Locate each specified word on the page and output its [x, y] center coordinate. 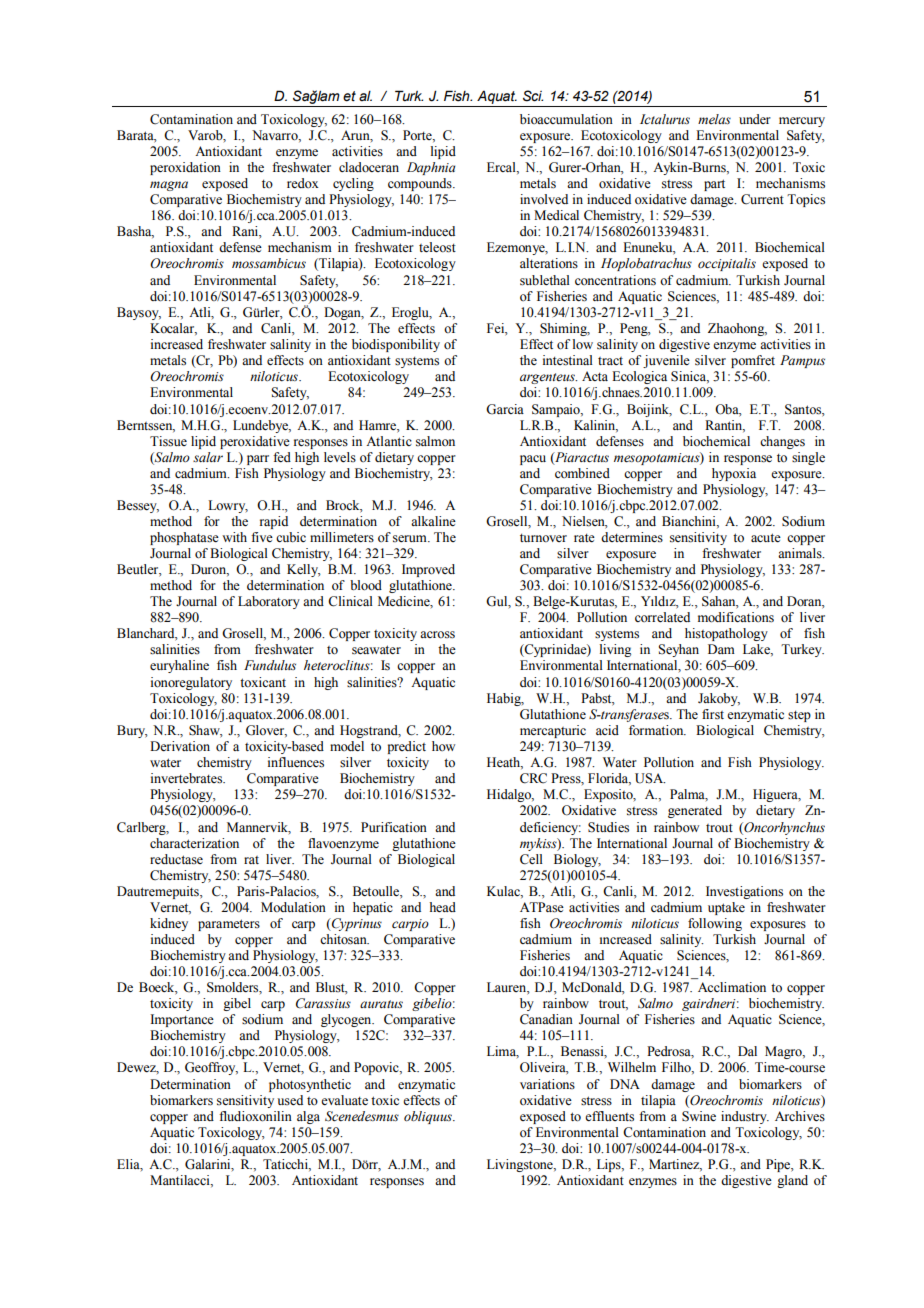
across [437, 635]
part [714, 185]
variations [547, 1084]
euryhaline [179, 666]
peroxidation [185, 168]
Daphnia [431, 168]
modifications [736, 617]
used [290, 1100]
